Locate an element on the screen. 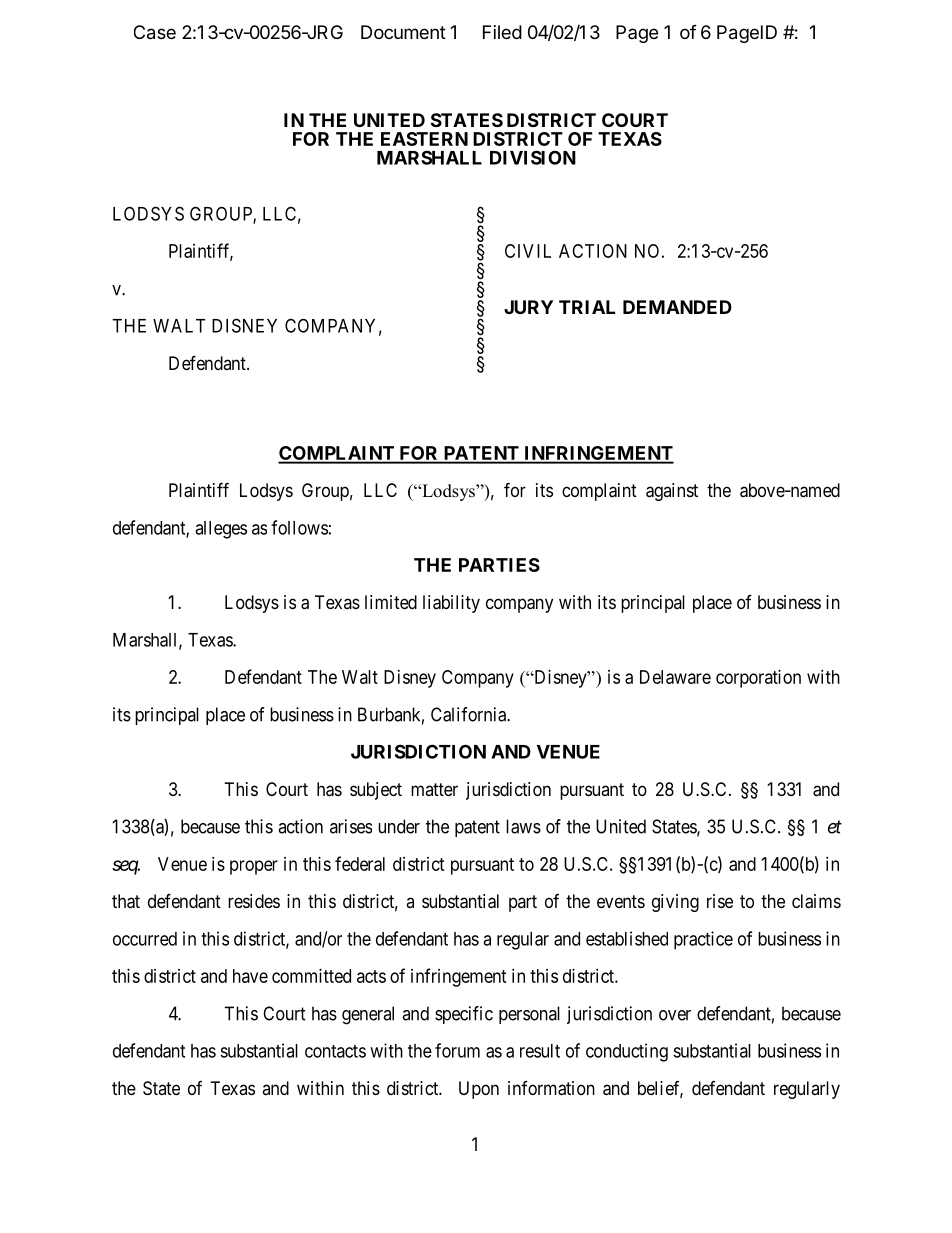  over is located at coordinates (675, 1015).
